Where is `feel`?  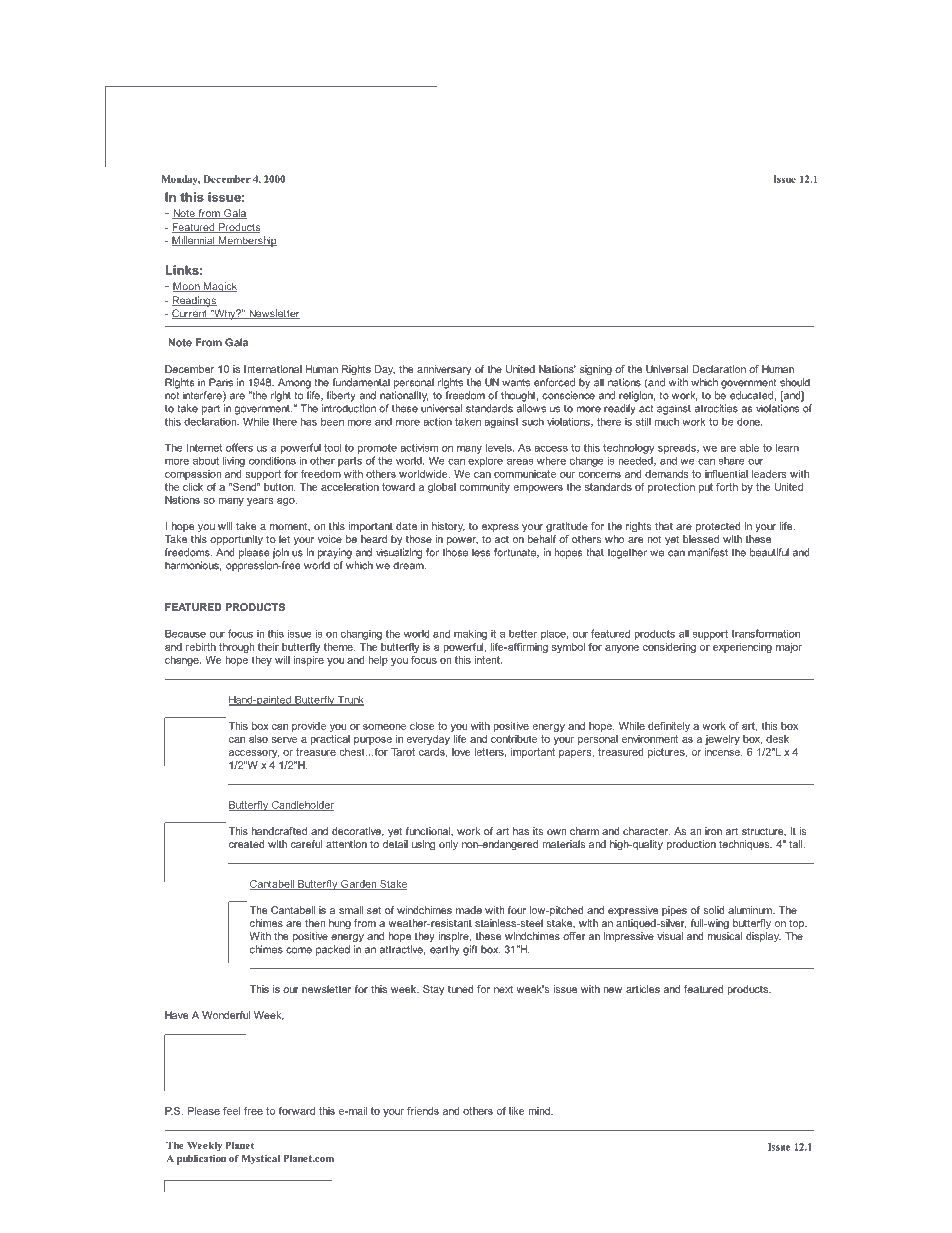 feel is located at coordinates (231, 1111).
